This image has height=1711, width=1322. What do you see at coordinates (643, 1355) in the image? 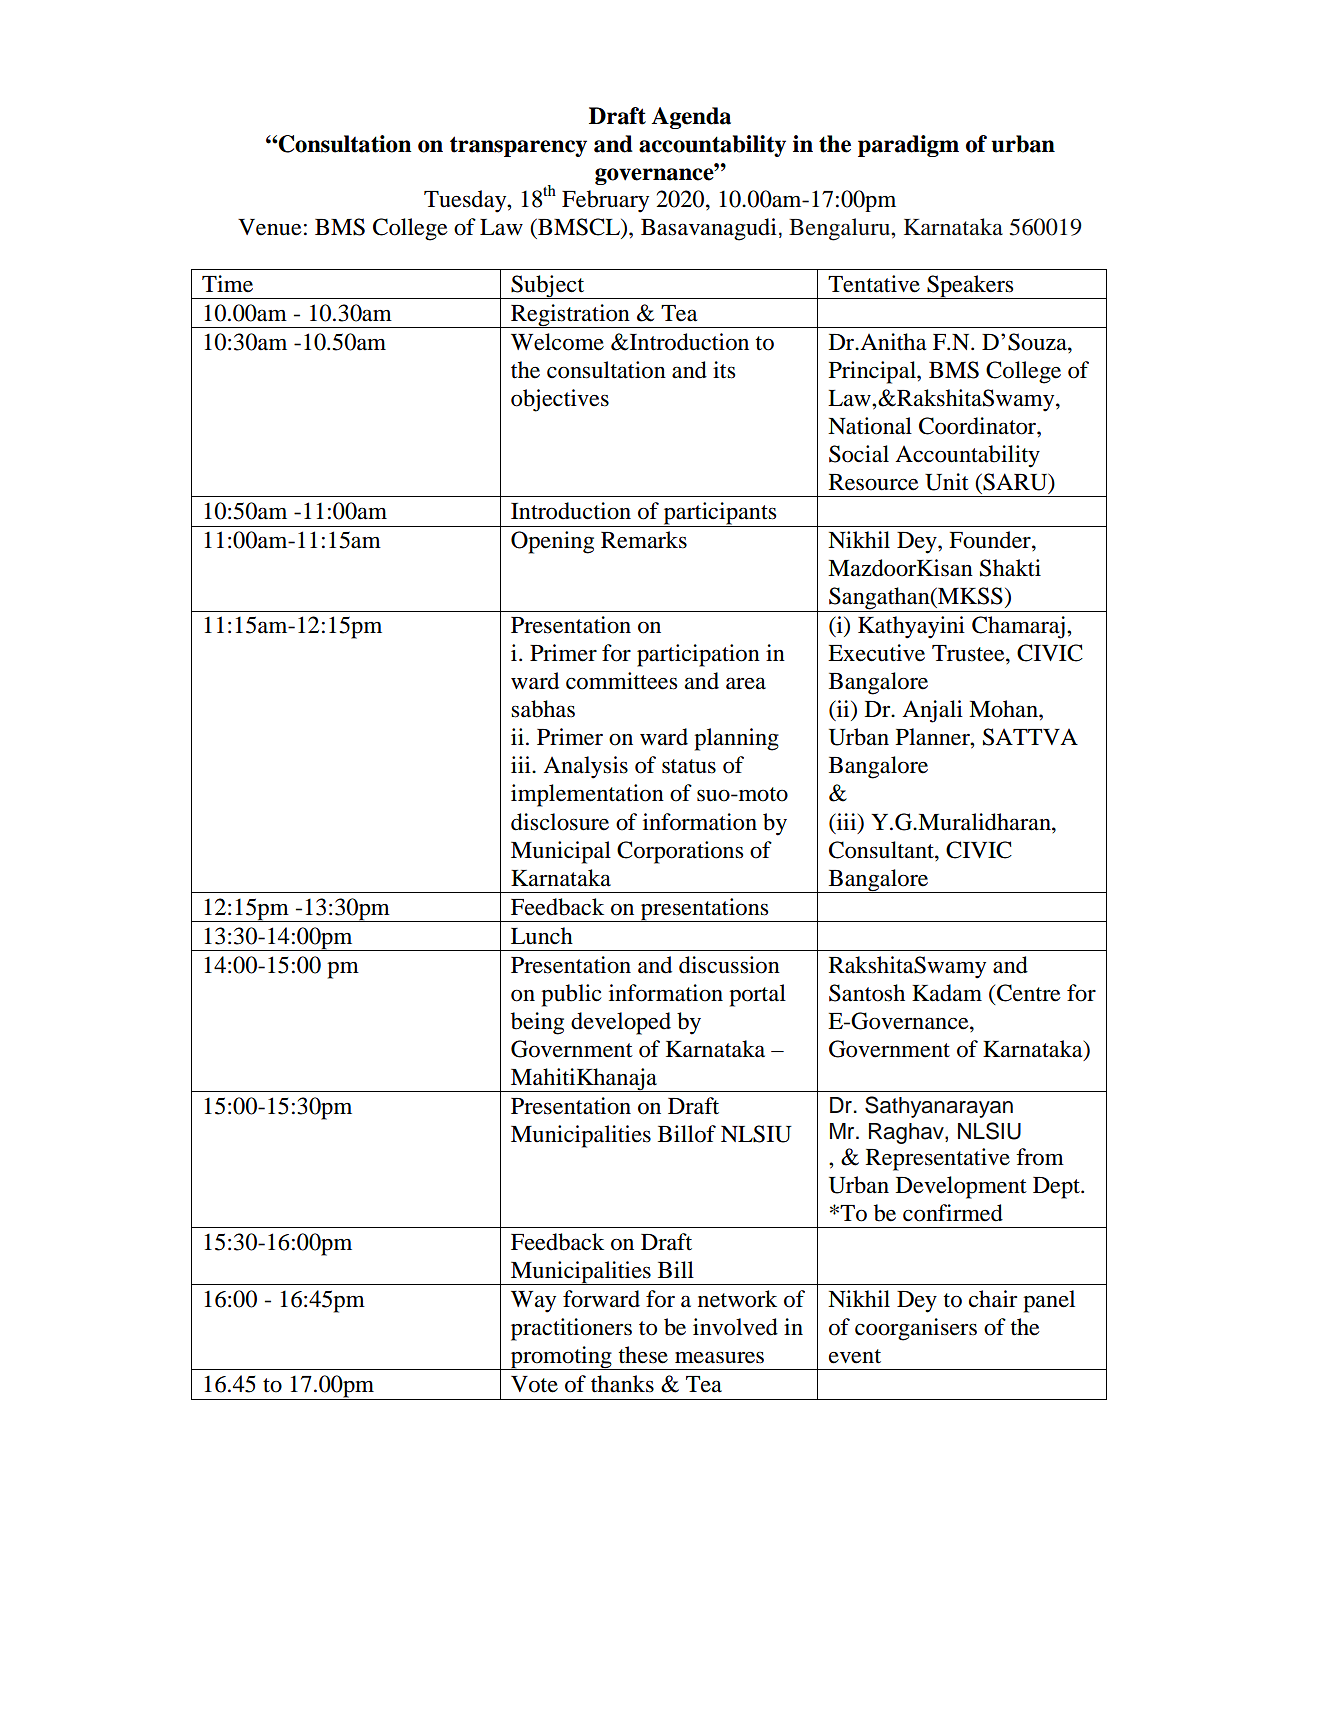
I see `these` at bounding box center [643, 1355].
